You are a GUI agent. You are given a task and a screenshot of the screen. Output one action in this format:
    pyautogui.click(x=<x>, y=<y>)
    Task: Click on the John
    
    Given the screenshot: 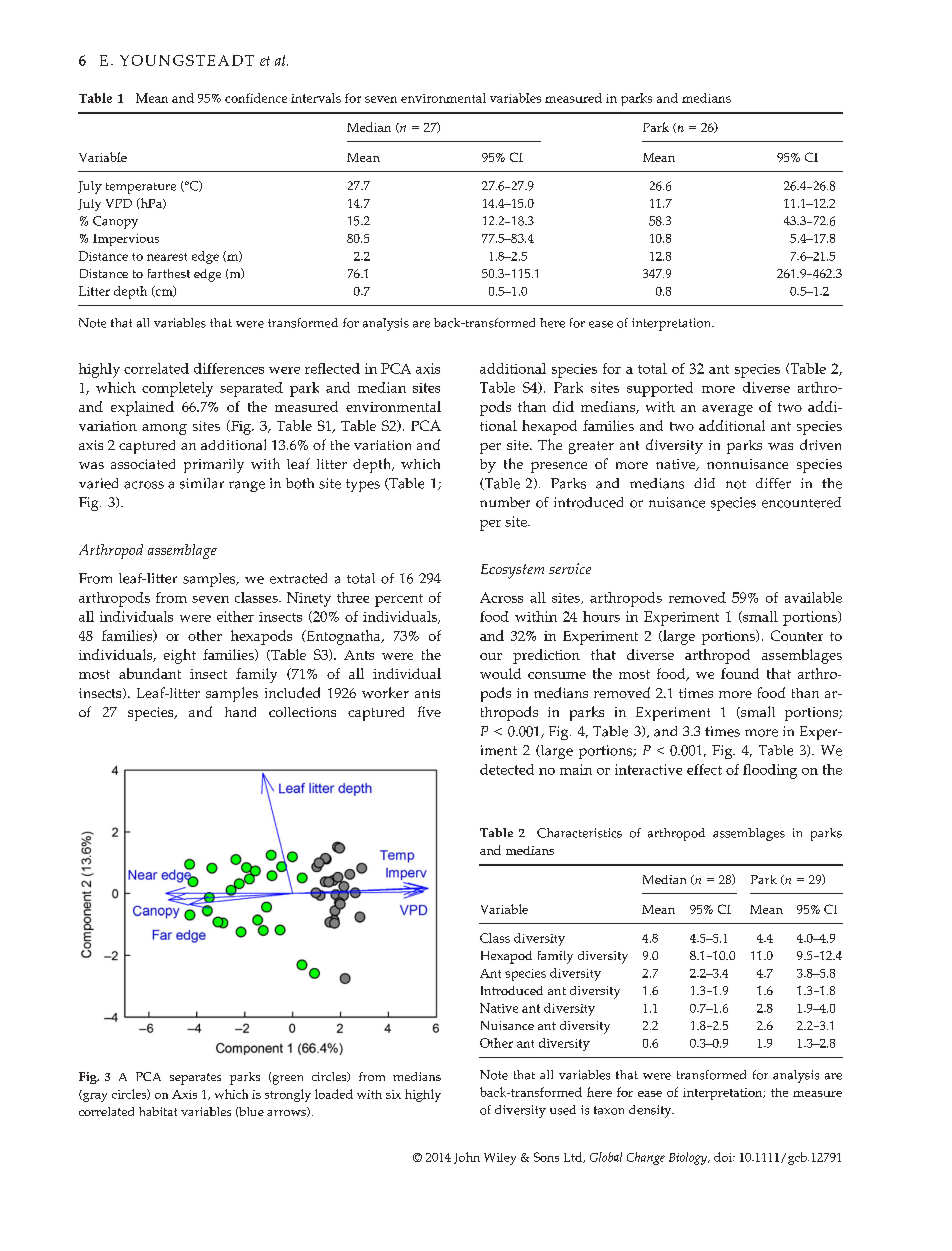 What is the action you would take?
    pyautogui.click(x=467, y=1158)
